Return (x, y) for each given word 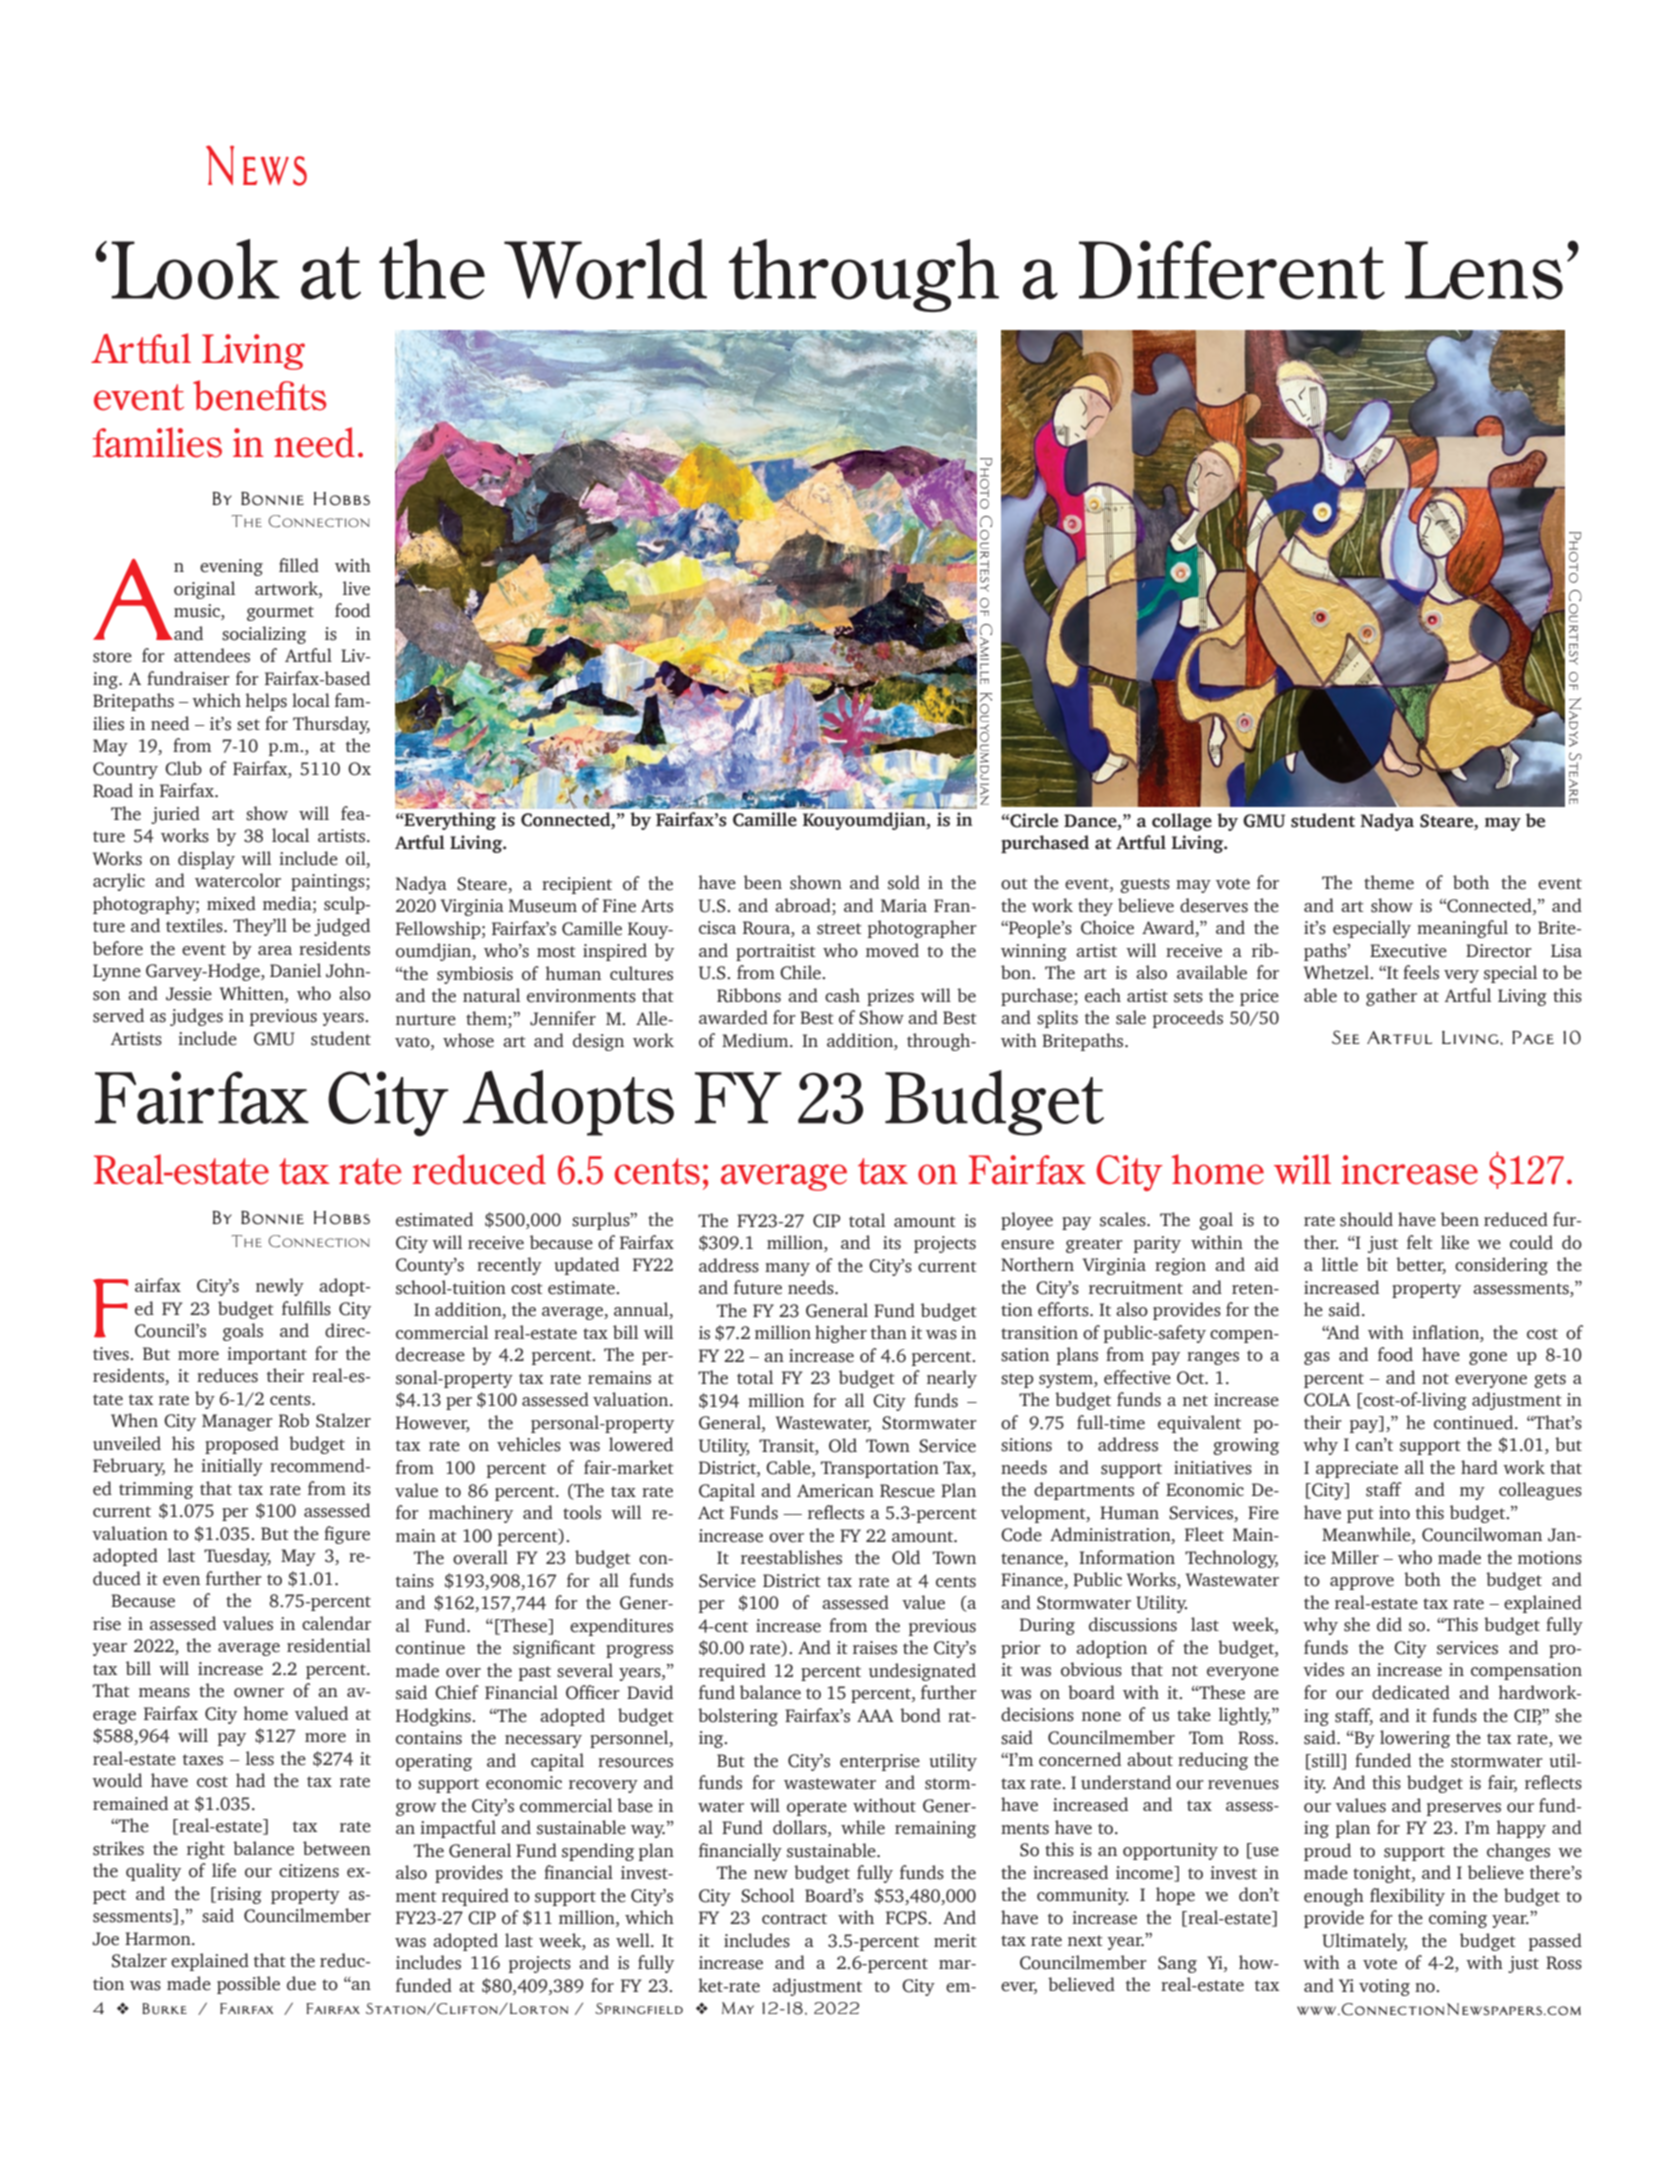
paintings (329, 882)
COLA (1327, 1400)
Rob (294, 1420)
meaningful (1462, 929)
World (605, 269)
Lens (1484, 270)
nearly (952, 1379)
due (301, 1983)
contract (794, 1919)
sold (904, 882)
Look (195, 269)
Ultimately (1365, 1942)
